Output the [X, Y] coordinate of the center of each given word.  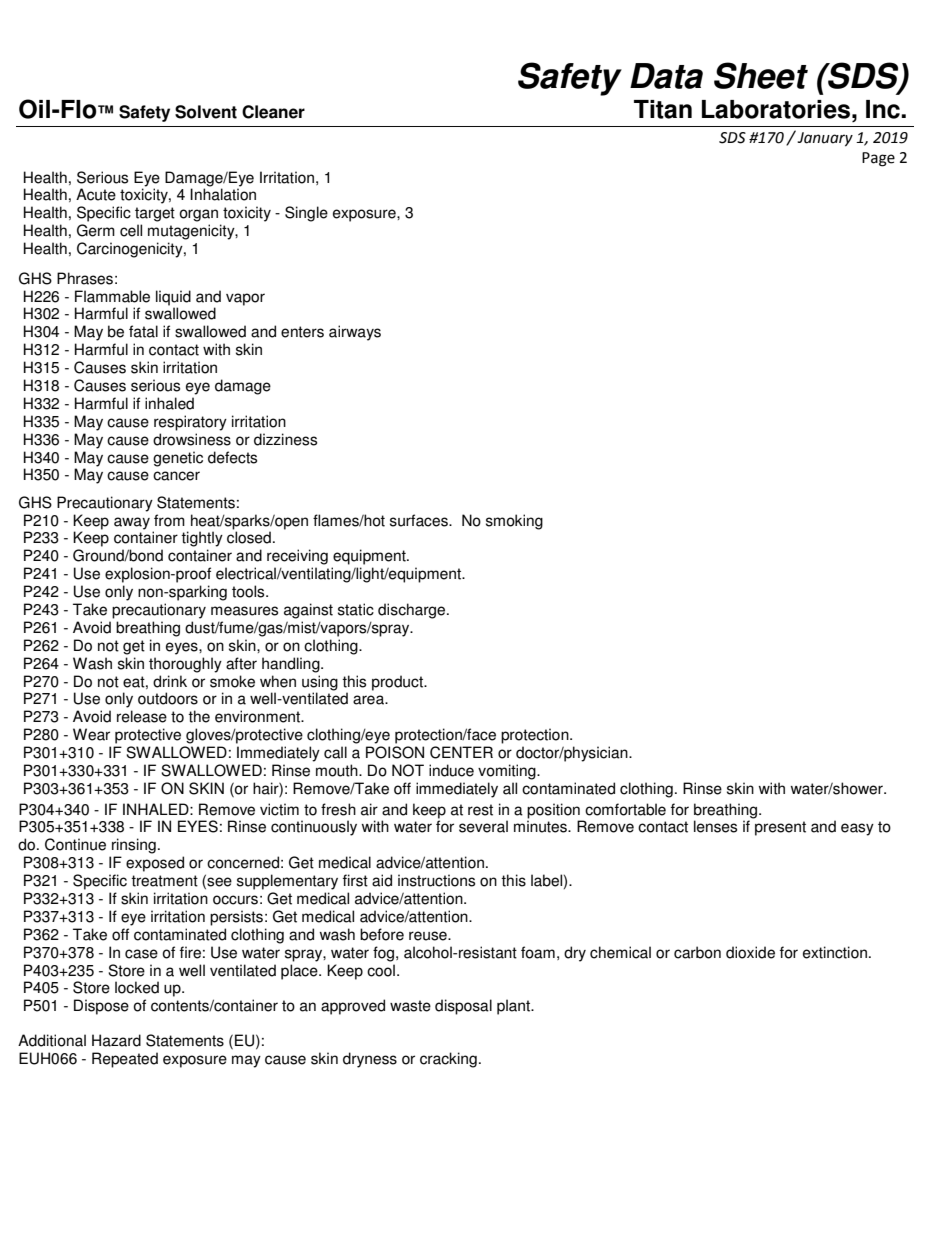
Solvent [206, 112]
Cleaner [273, 112]
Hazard [116, 1040]
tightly [202, 539]
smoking [514, 522]
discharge [413, 611]
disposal [463, 1007]
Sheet [761, 75]
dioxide [750, 952]
